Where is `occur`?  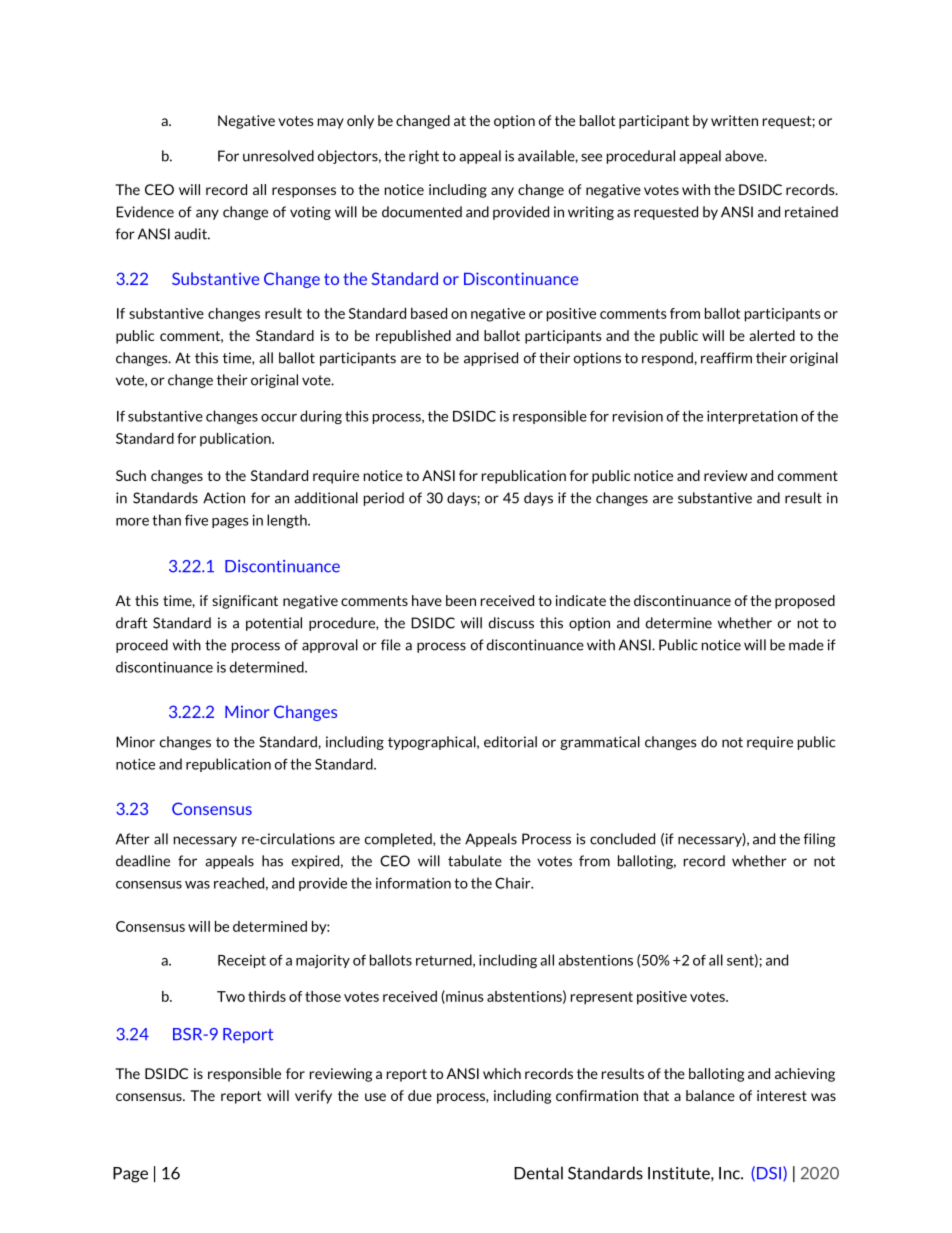 occur is located at coordinates (279, 418).
